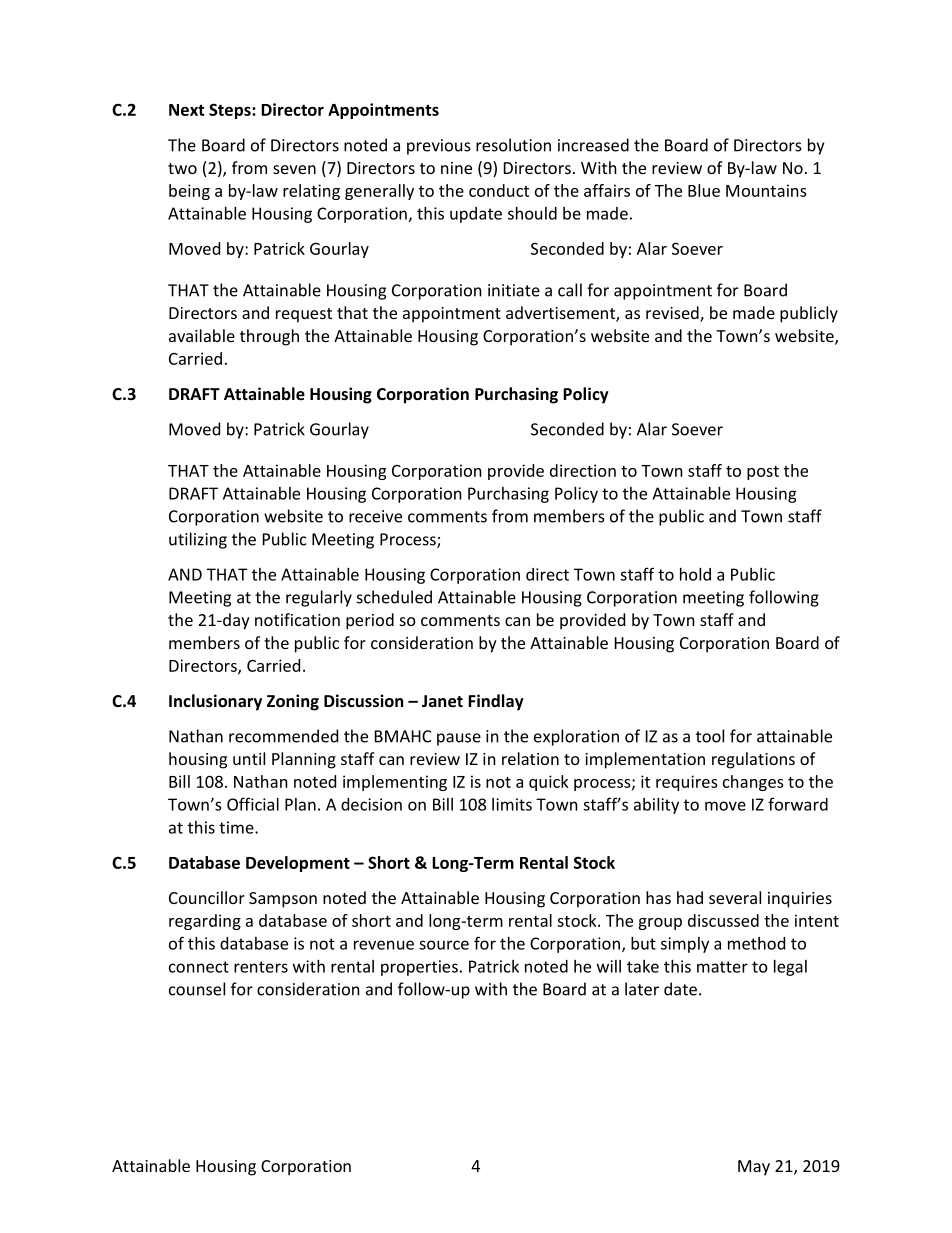 The image size is (952, 1233). I want to click on counsel, so click(197, 989).
